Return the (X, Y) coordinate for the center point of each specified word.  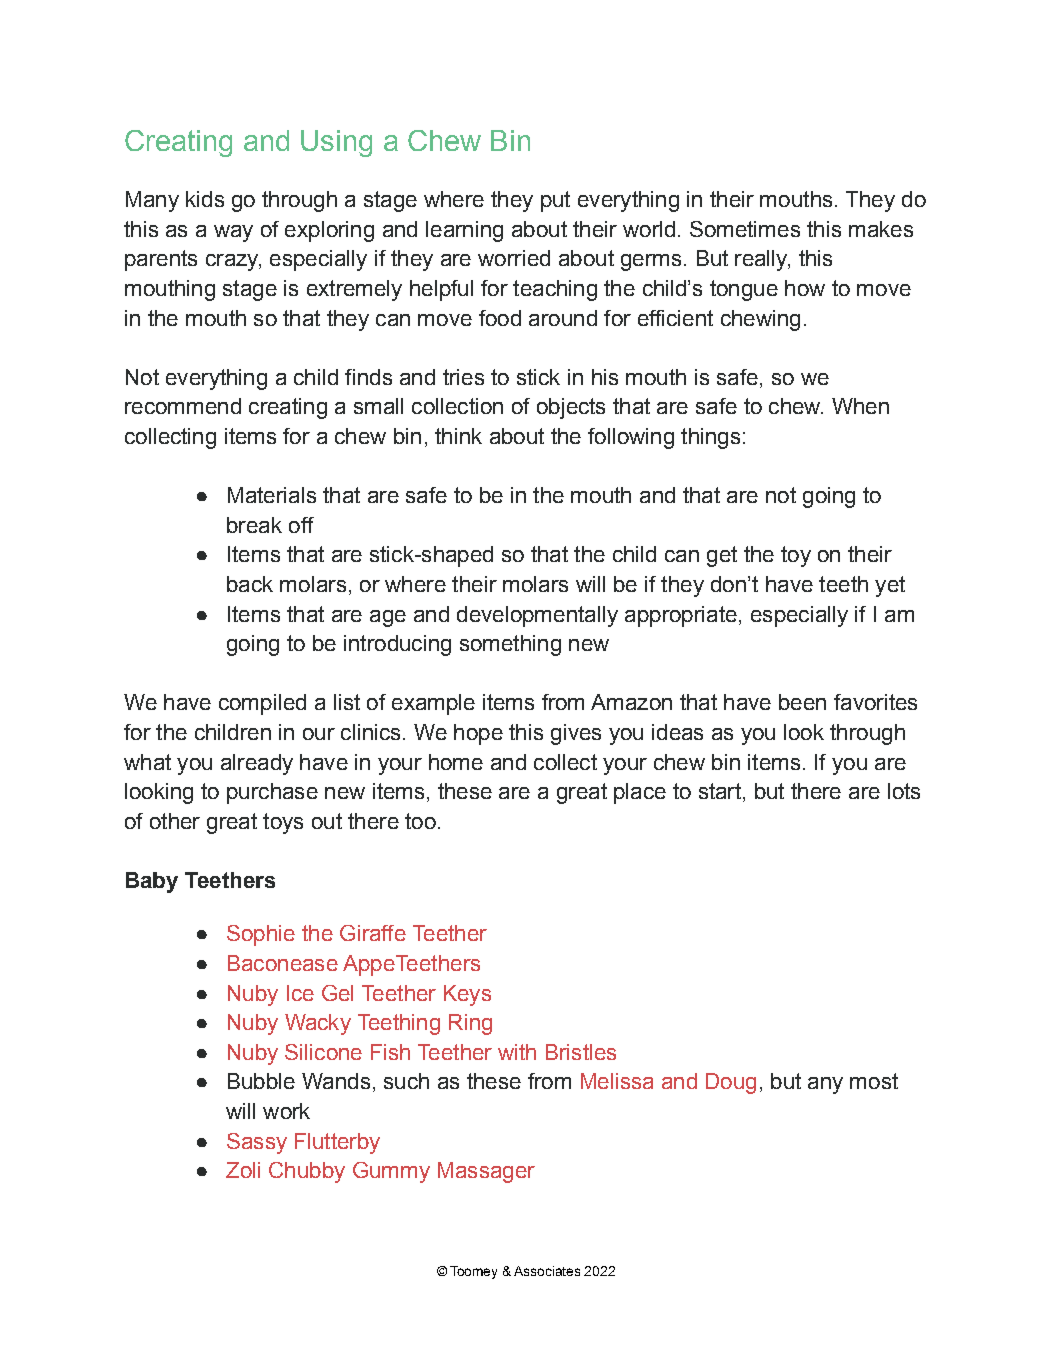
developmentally (537, 616)
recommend (183, 406)
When (860, 406)
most (874, 1081)
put (555, 201)
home (456, 762)
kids (205, 199)
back (250, 584)
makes (881, 229)
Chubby (307, 1172)
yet (890, 586)
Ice (300, 993)
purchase (272, 793)
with (517, 1052)
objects (571, 408)
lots (904, 791)
